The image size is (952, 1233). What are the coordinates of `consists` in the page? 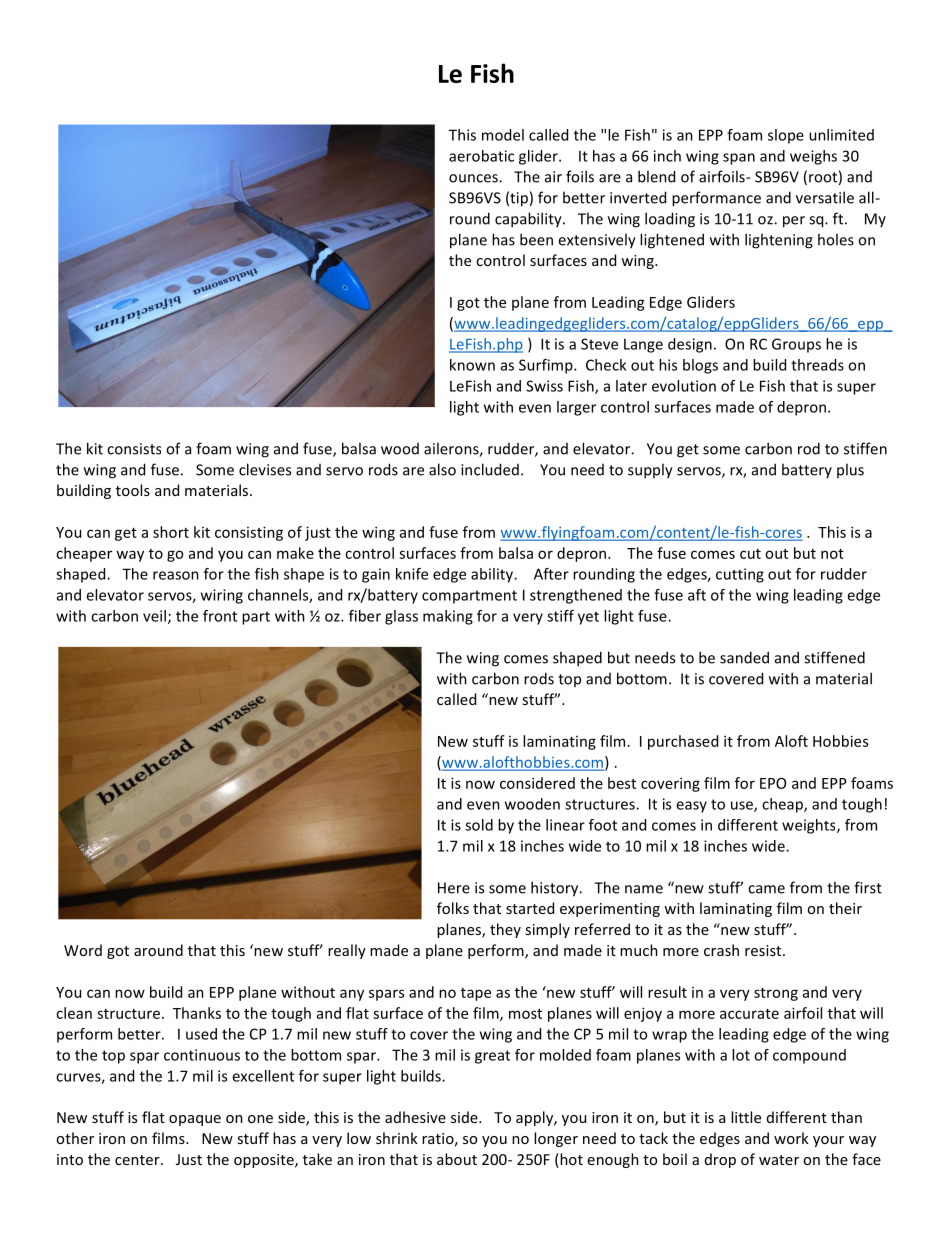 It's located at (134, 449).
